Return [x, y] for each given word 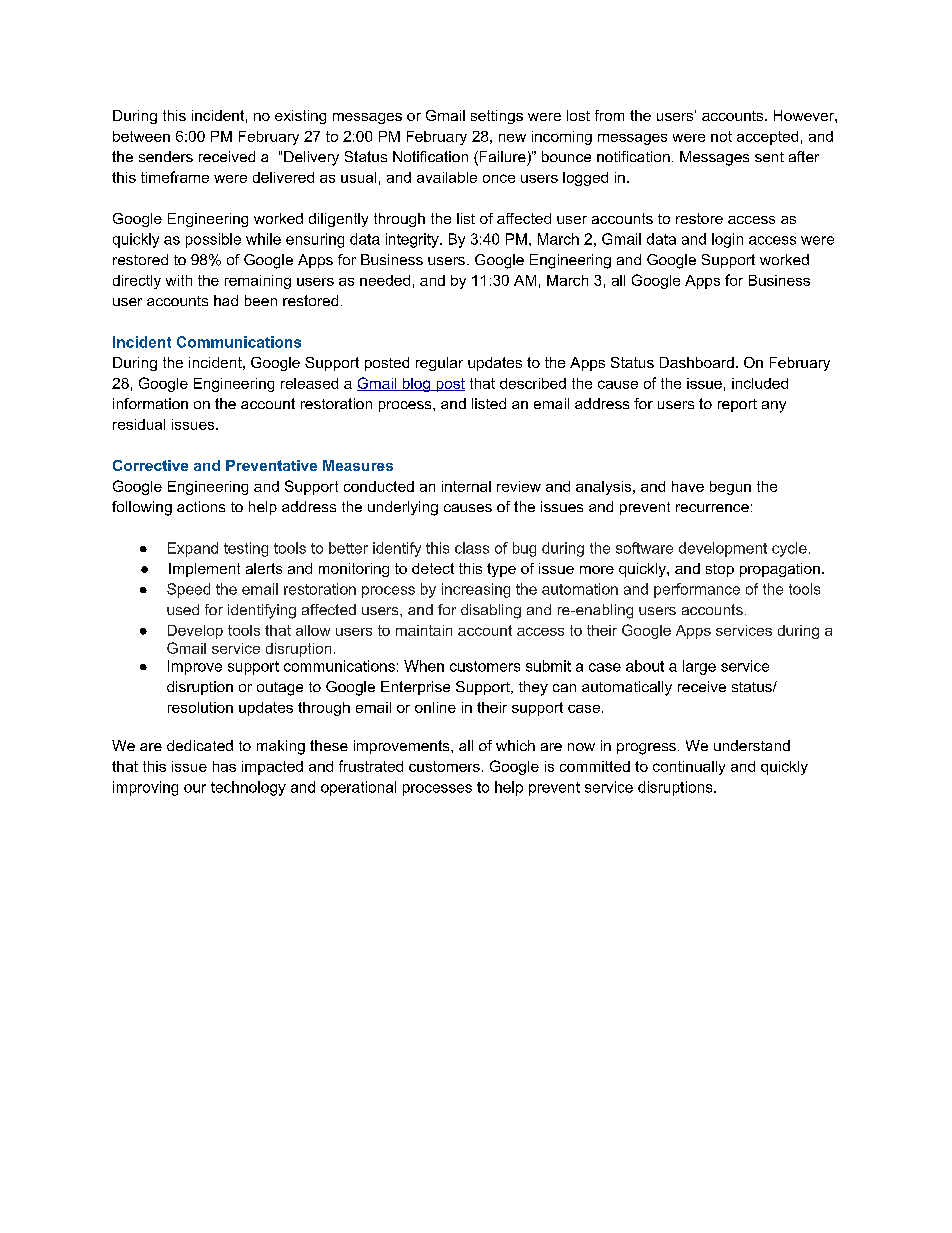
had [226, 300]
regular [439, 364]
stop [720, 570]
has [224, 766]
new [512, 138]
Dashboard [697, 362]
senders [166, 156]
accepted [767, 138]
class [472, 548]
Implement [204, 570]
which [515, 745]
